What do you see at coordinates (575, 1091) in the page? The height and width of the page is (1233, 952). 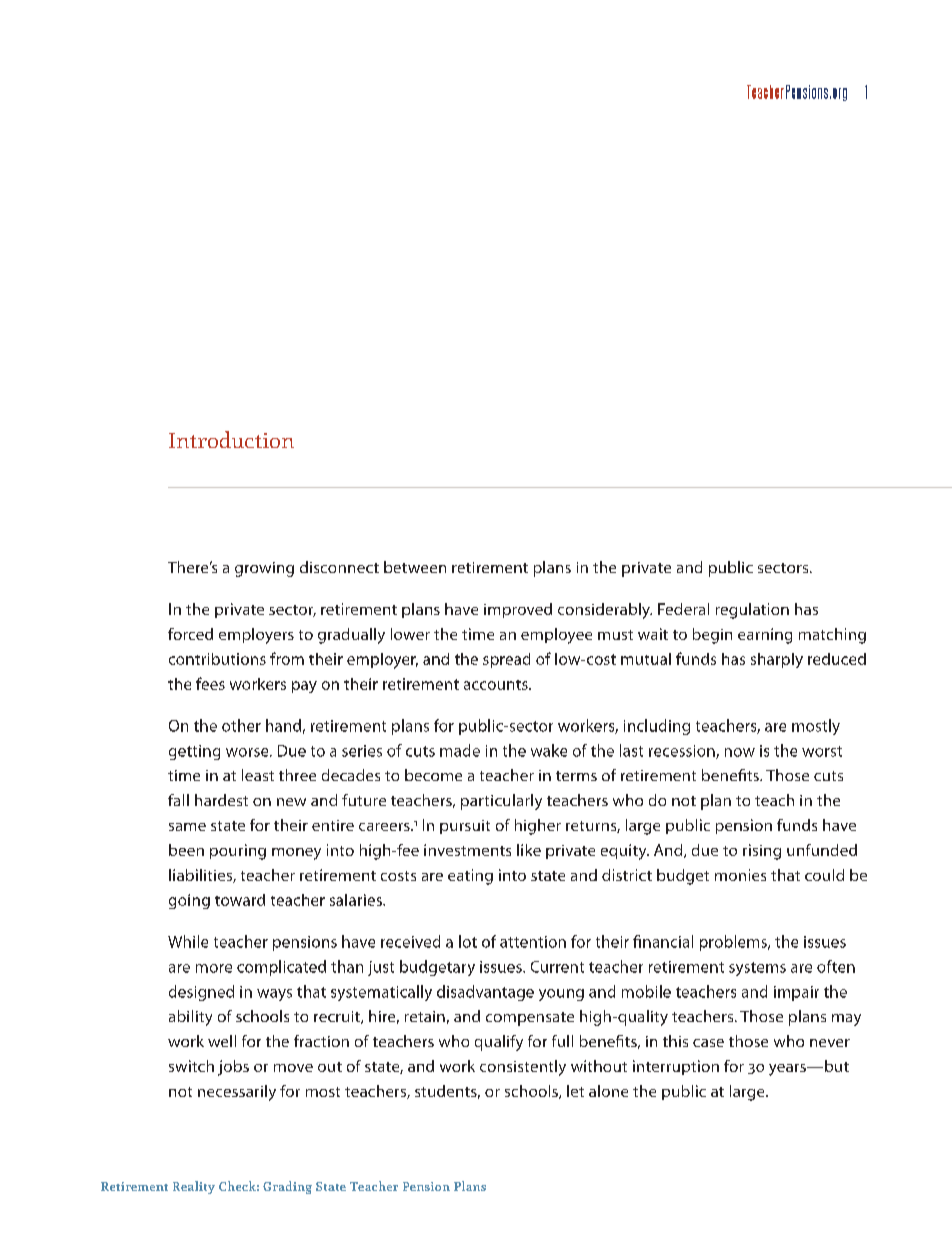 I see `let` at bounding box center [575, 1091].
